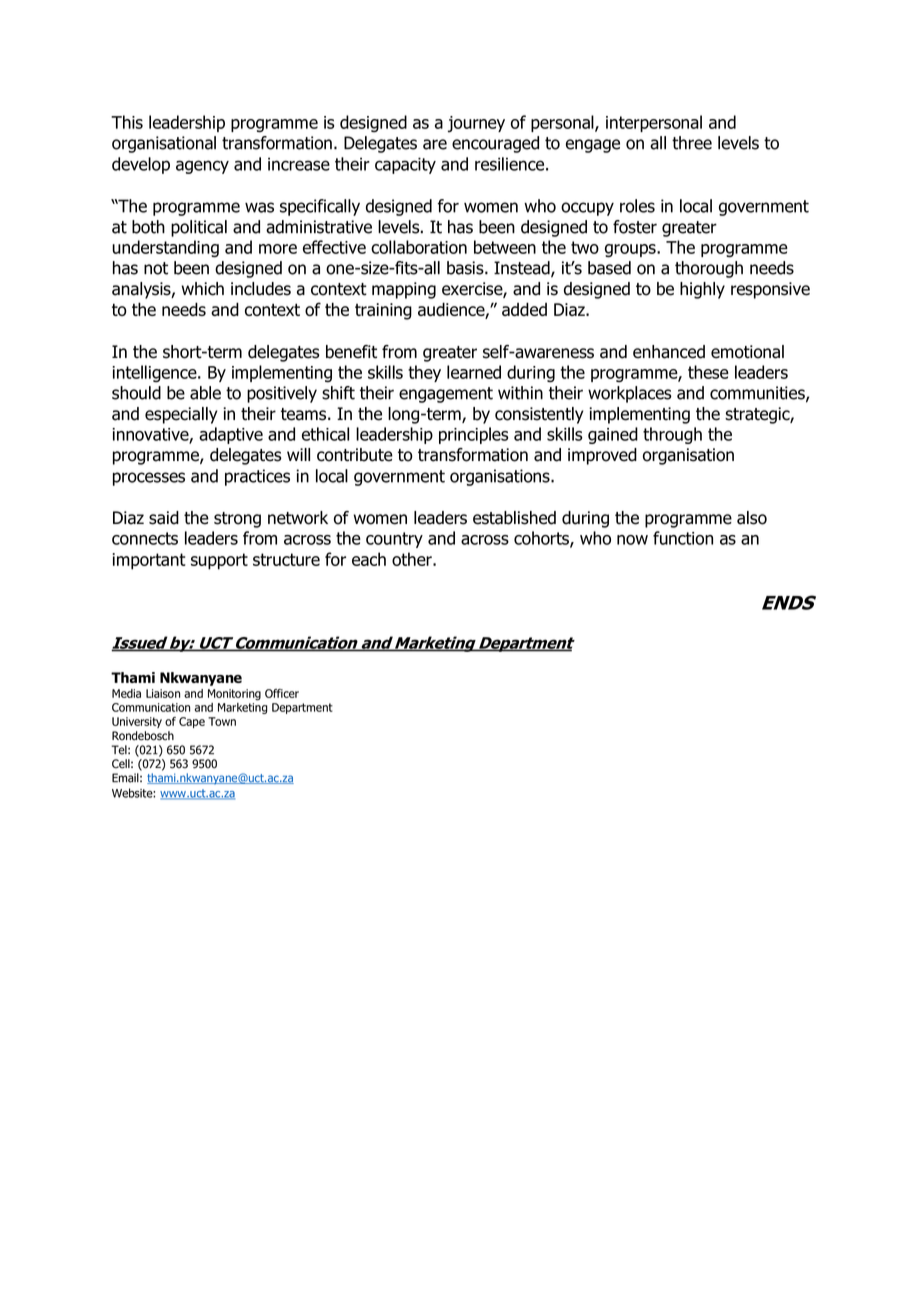  I want to click on Monitoring, so click(234, 695).
